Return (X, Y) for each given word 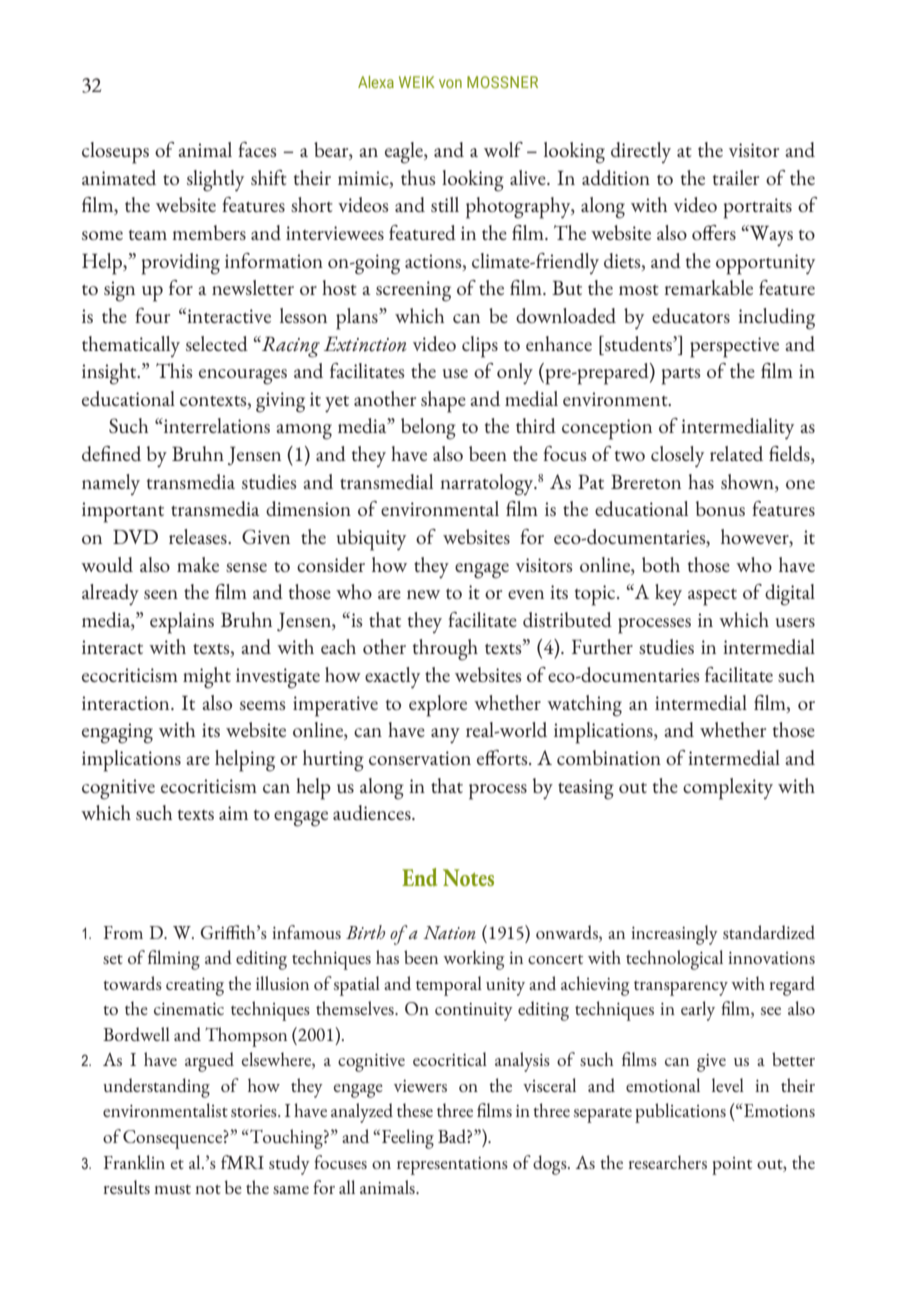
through (445, 650)
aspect (712, 597)
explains (182, 623)
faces (257, 149)
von (450, 83)
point (732, 1166)
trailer (736, 177)
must (172, 1189)
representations (452, 1166)
